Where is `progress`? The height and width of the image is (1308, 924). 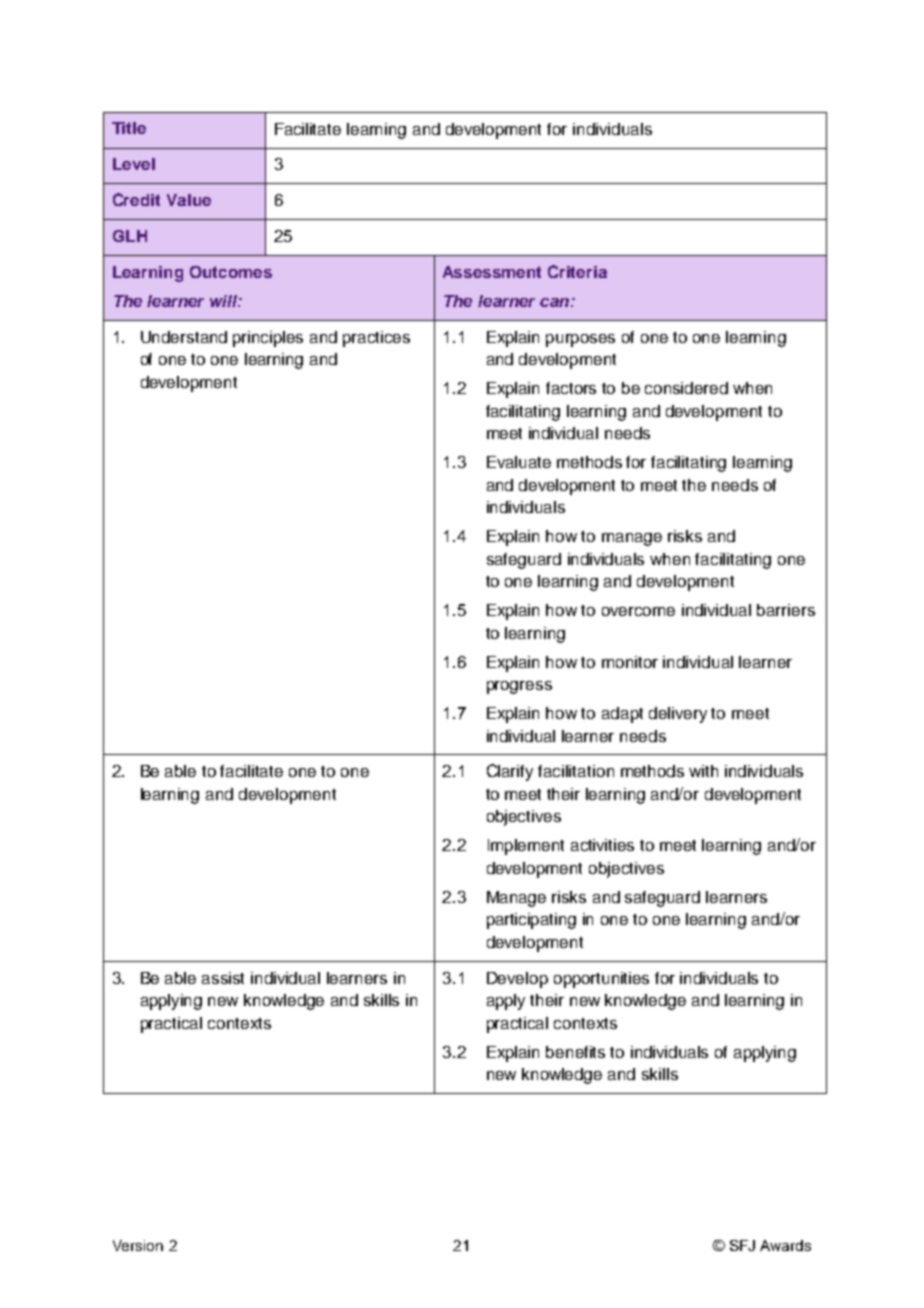 progress is located at coordinates (519, 687).
